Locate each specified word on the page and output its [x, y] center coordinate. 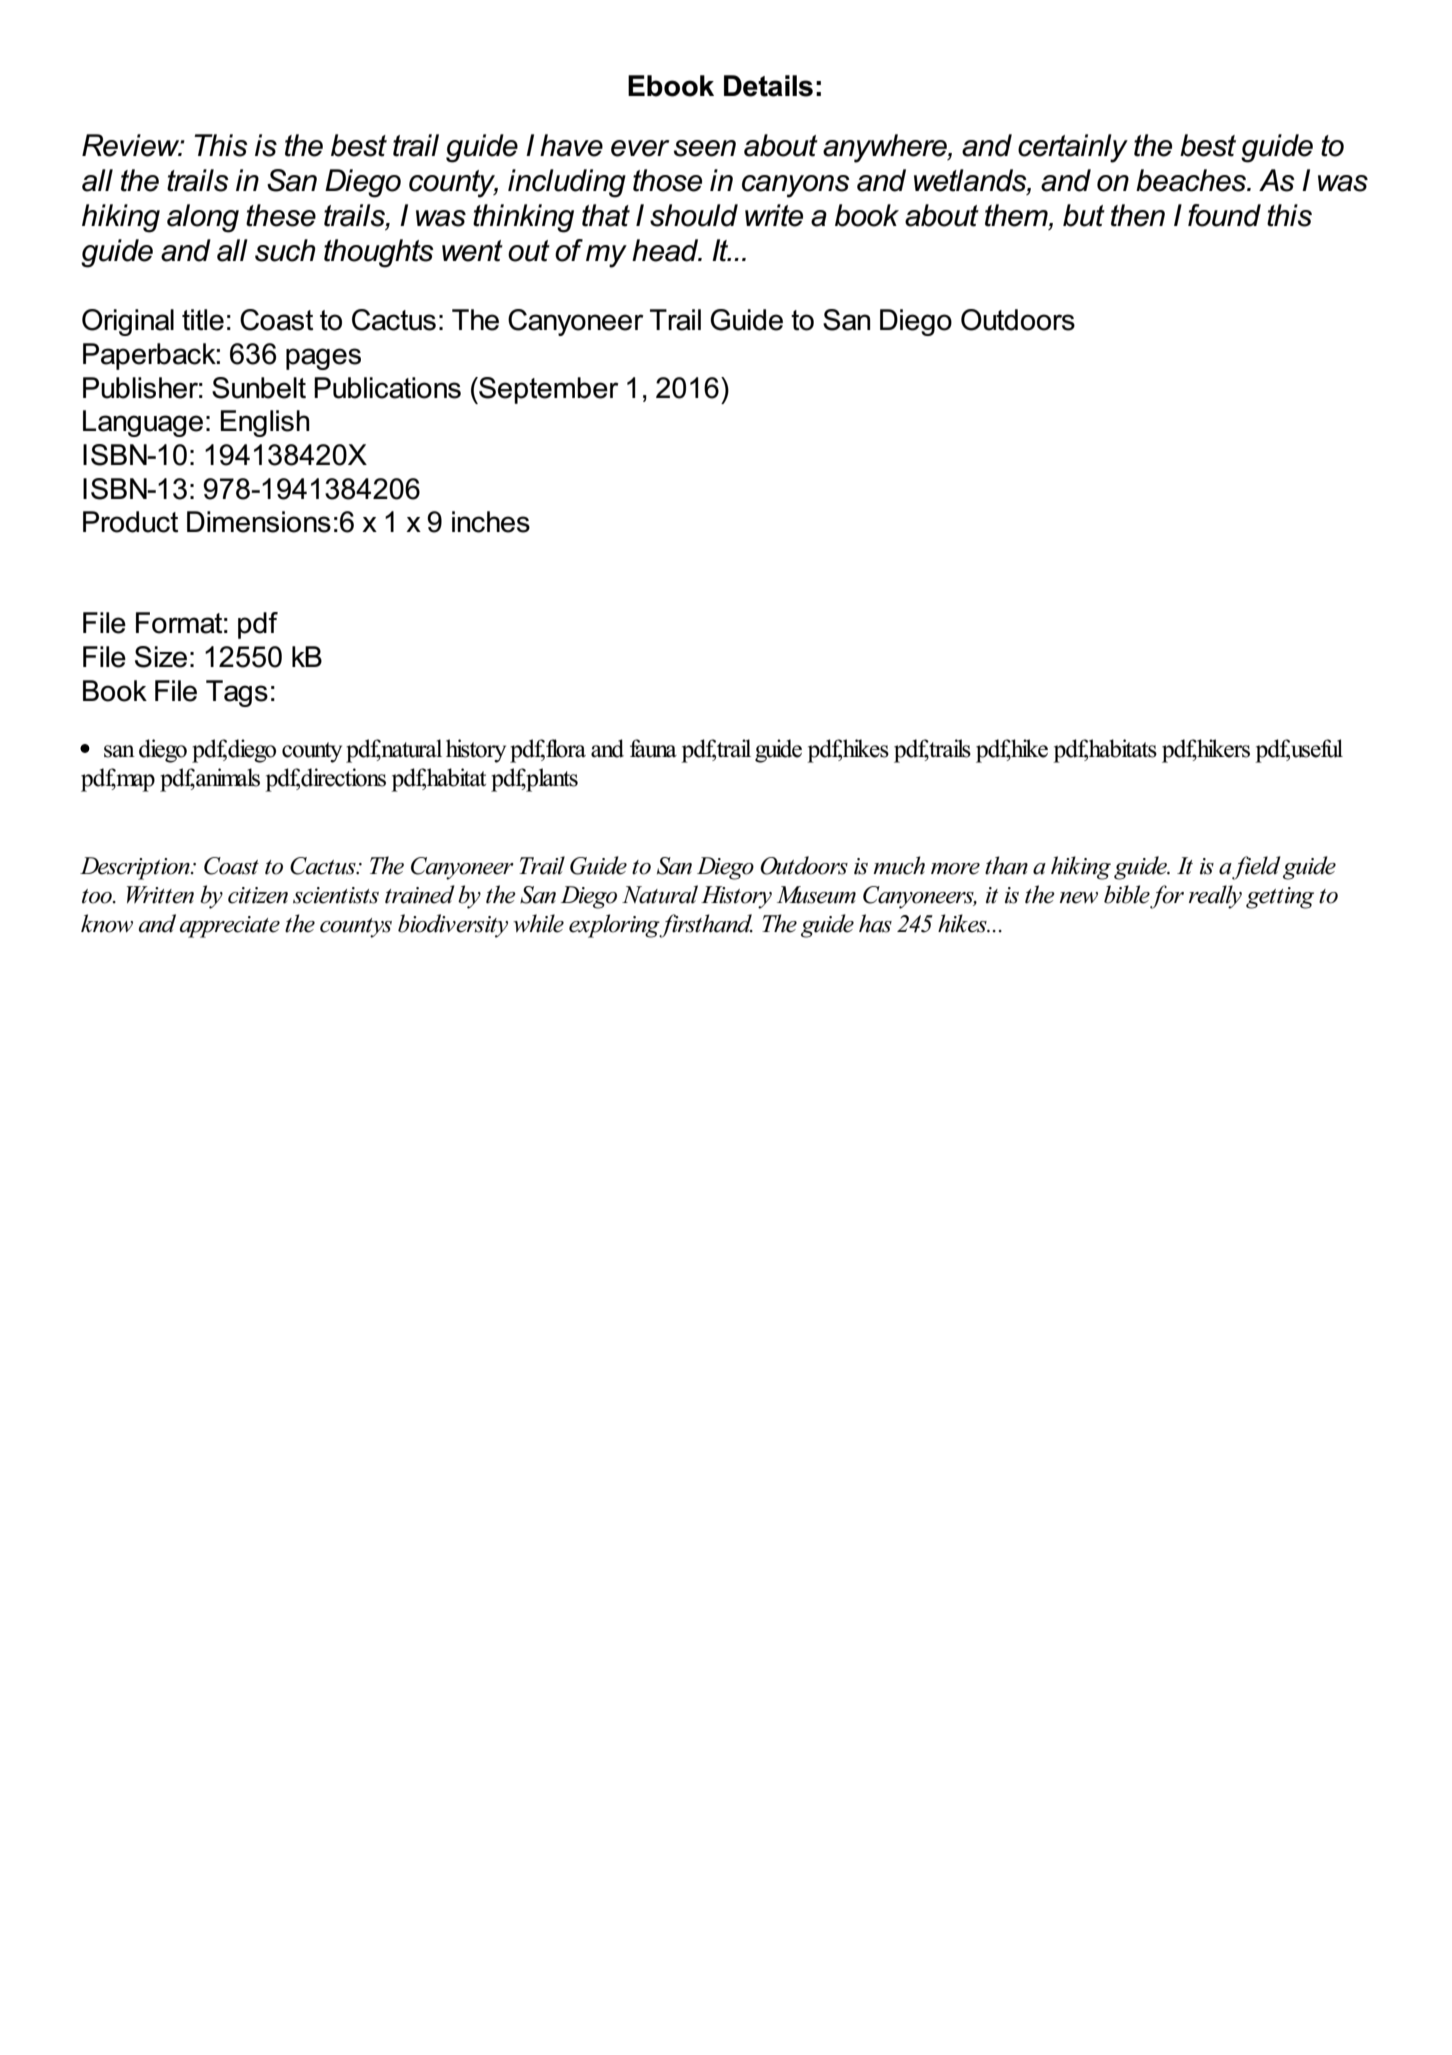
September [548, 390]
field [1256, 868]
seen [705, 148]
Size [161, 657]
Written [160, 895]
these [281, 215]
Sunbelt [259, 388]
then [1138, 215]
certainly [1073, 148]
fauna [653, 748]
